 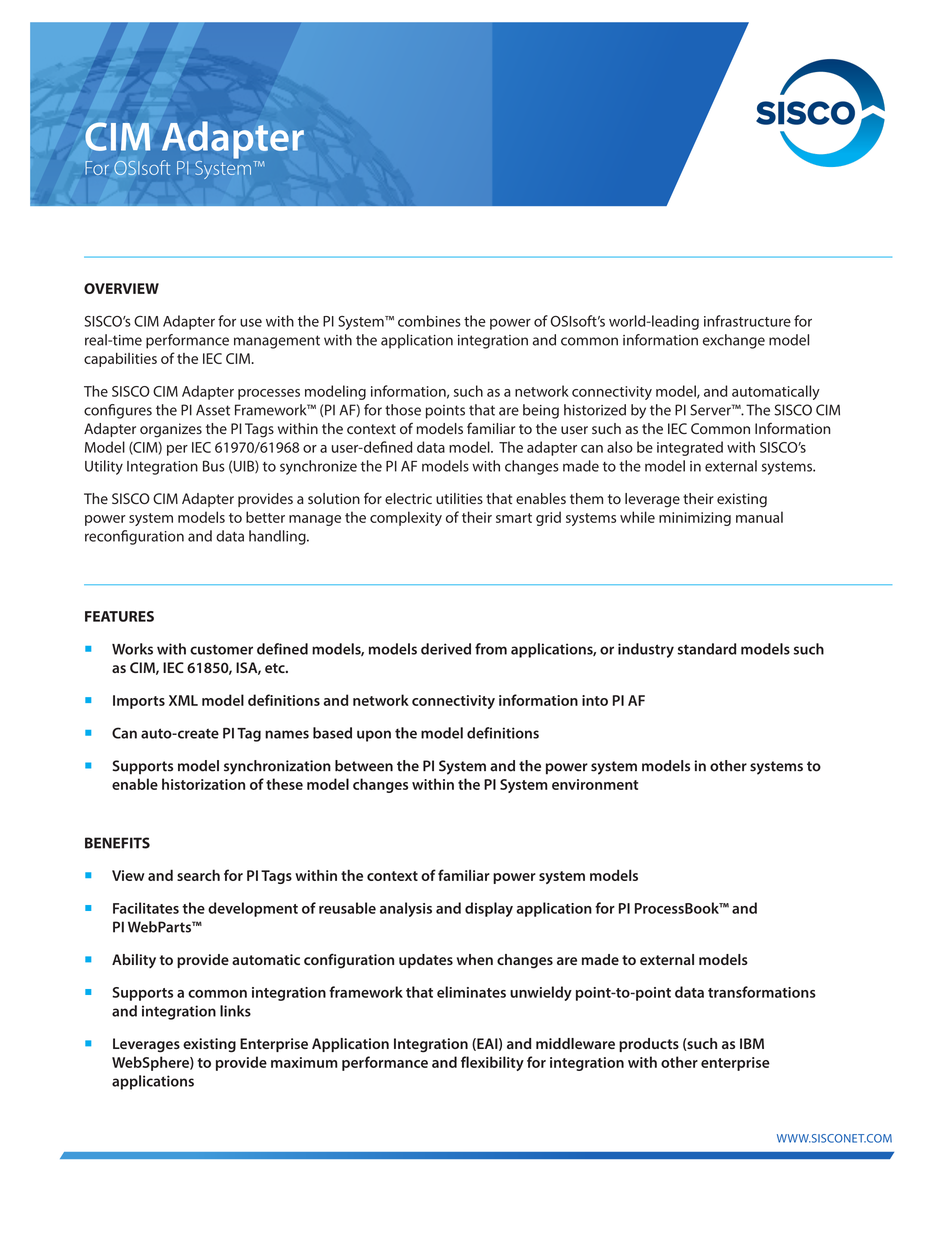 What do you see at coordinates (235, 1011) in the screenshot?
I see `links` at bounding box center [235, 1011].
